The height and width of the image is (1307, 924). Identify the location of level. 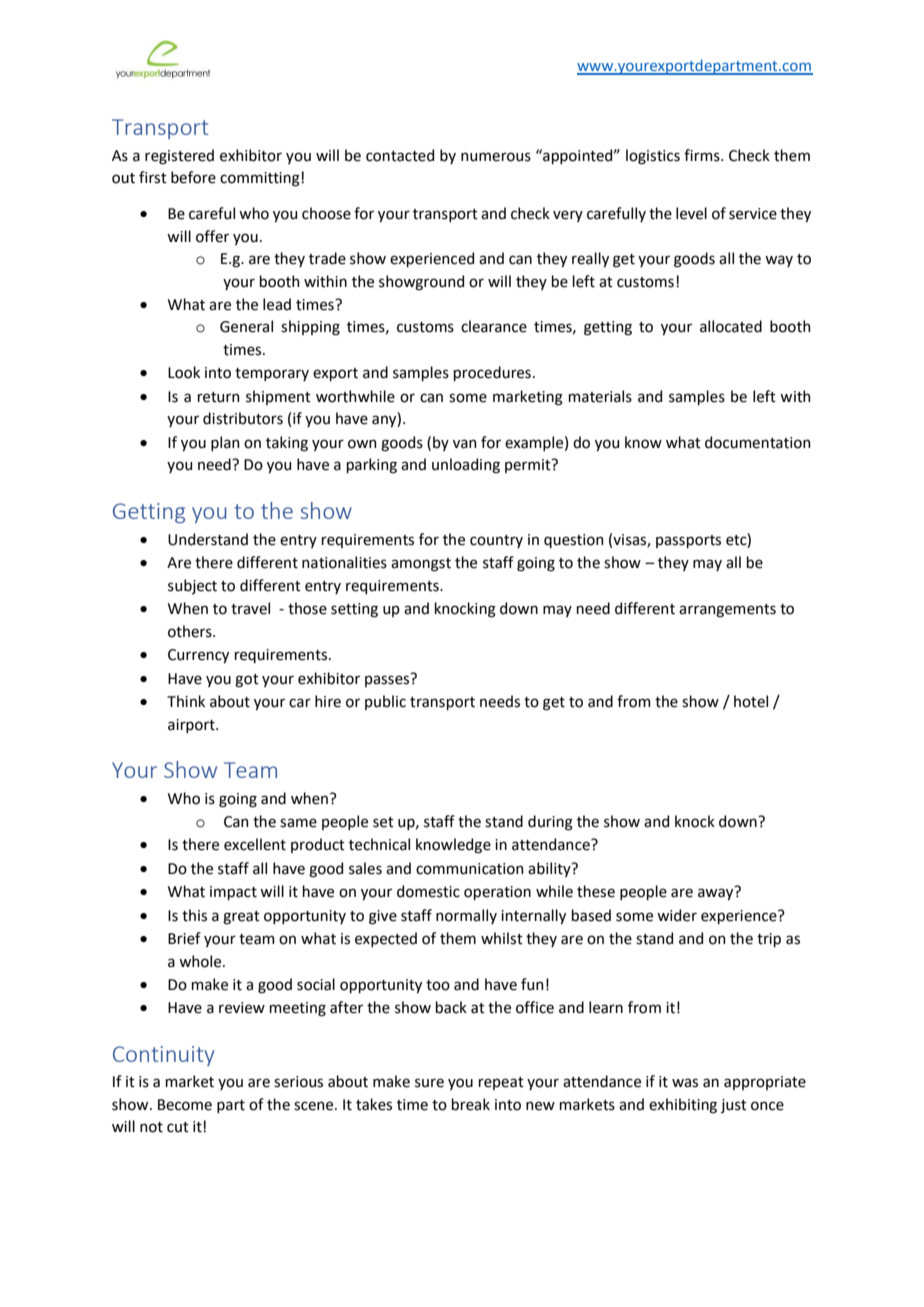
(691, 213).
